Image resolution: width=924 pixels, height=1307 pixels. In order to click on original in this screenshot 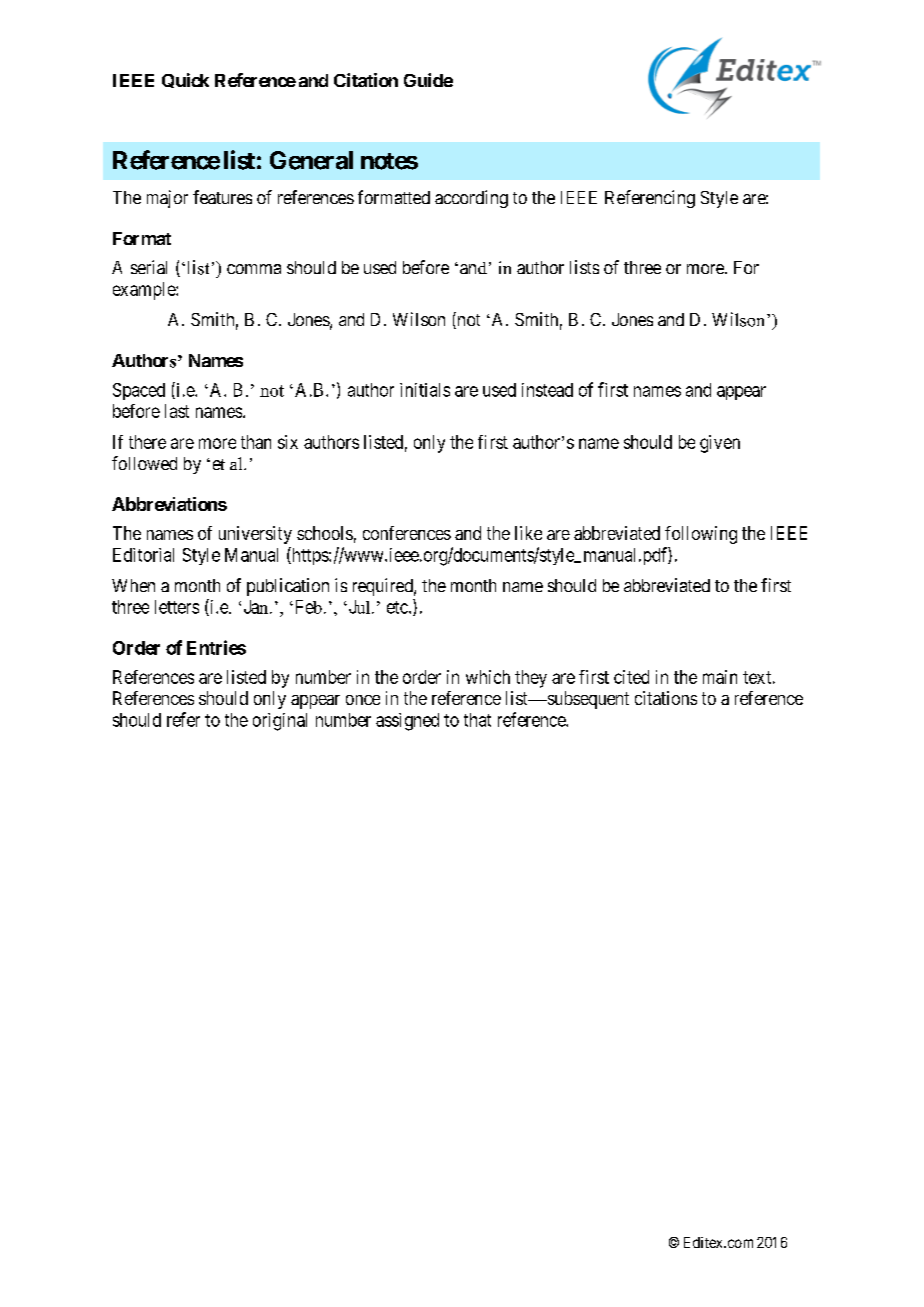, I will do `click(280, 722)`.
